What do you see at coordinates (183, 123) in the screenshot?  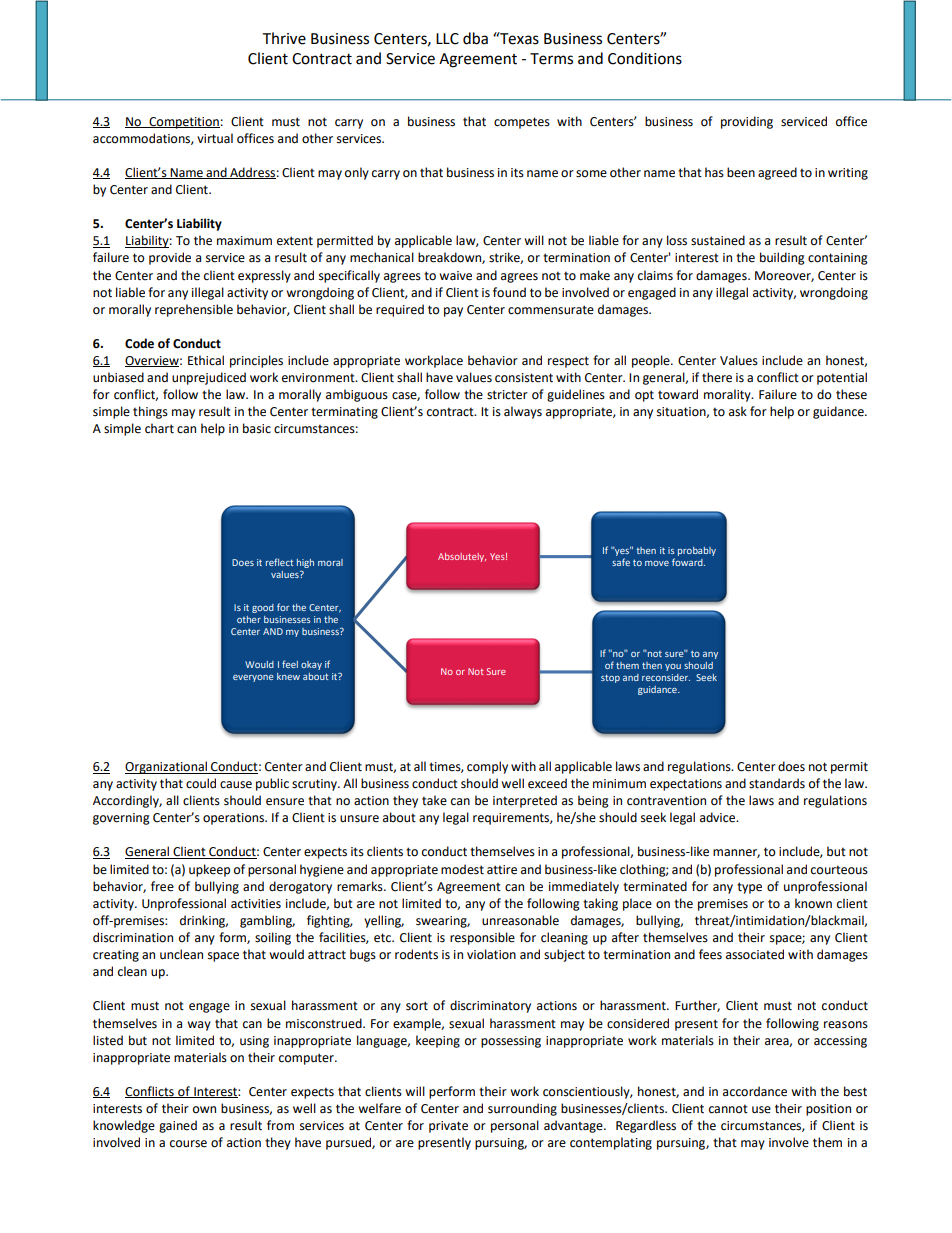 I see `Competition` at bounding box center [183, 123].
